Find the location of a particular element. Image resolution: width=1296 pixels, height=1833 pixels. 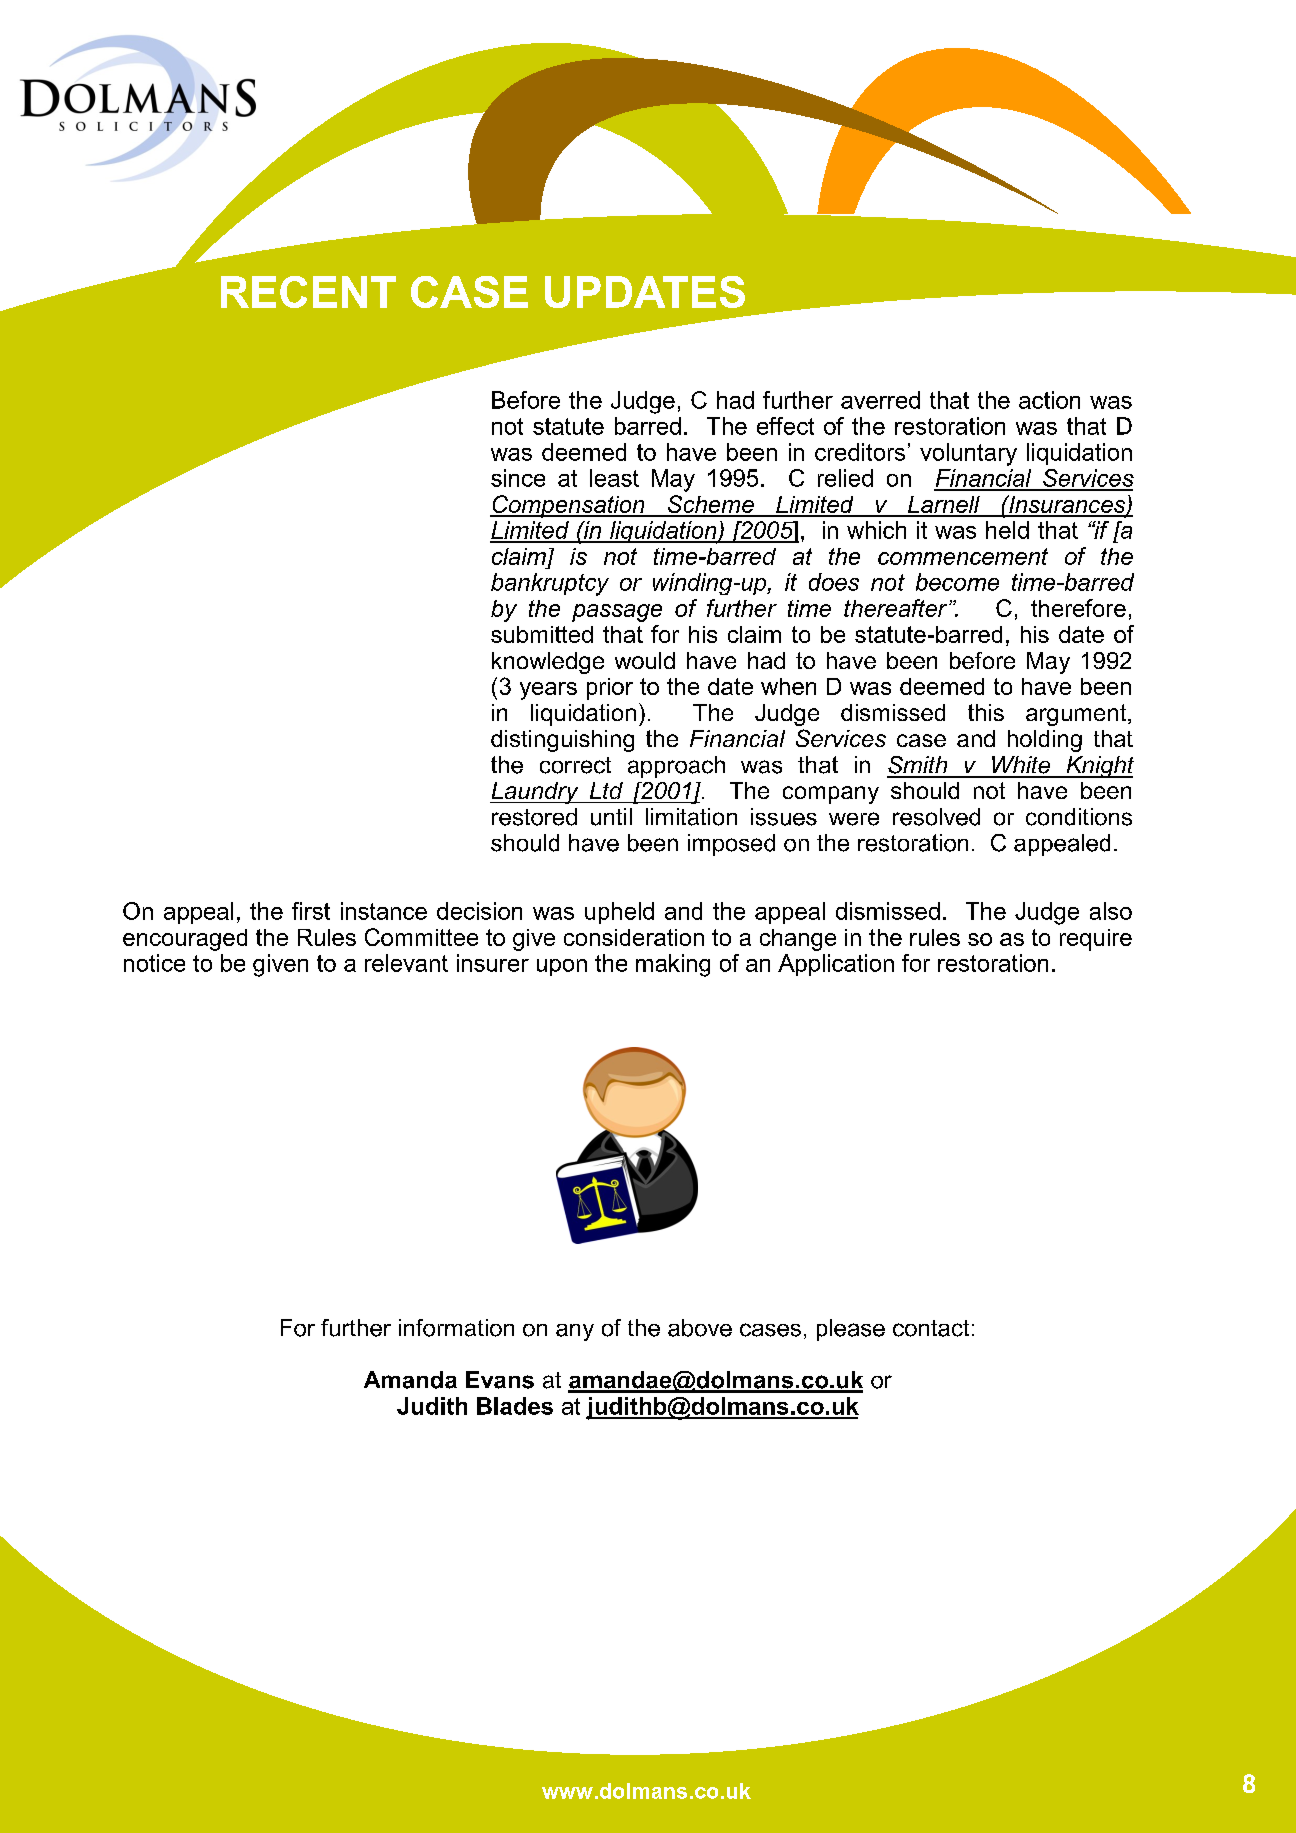

action is located at coordinates (1049, 400).
